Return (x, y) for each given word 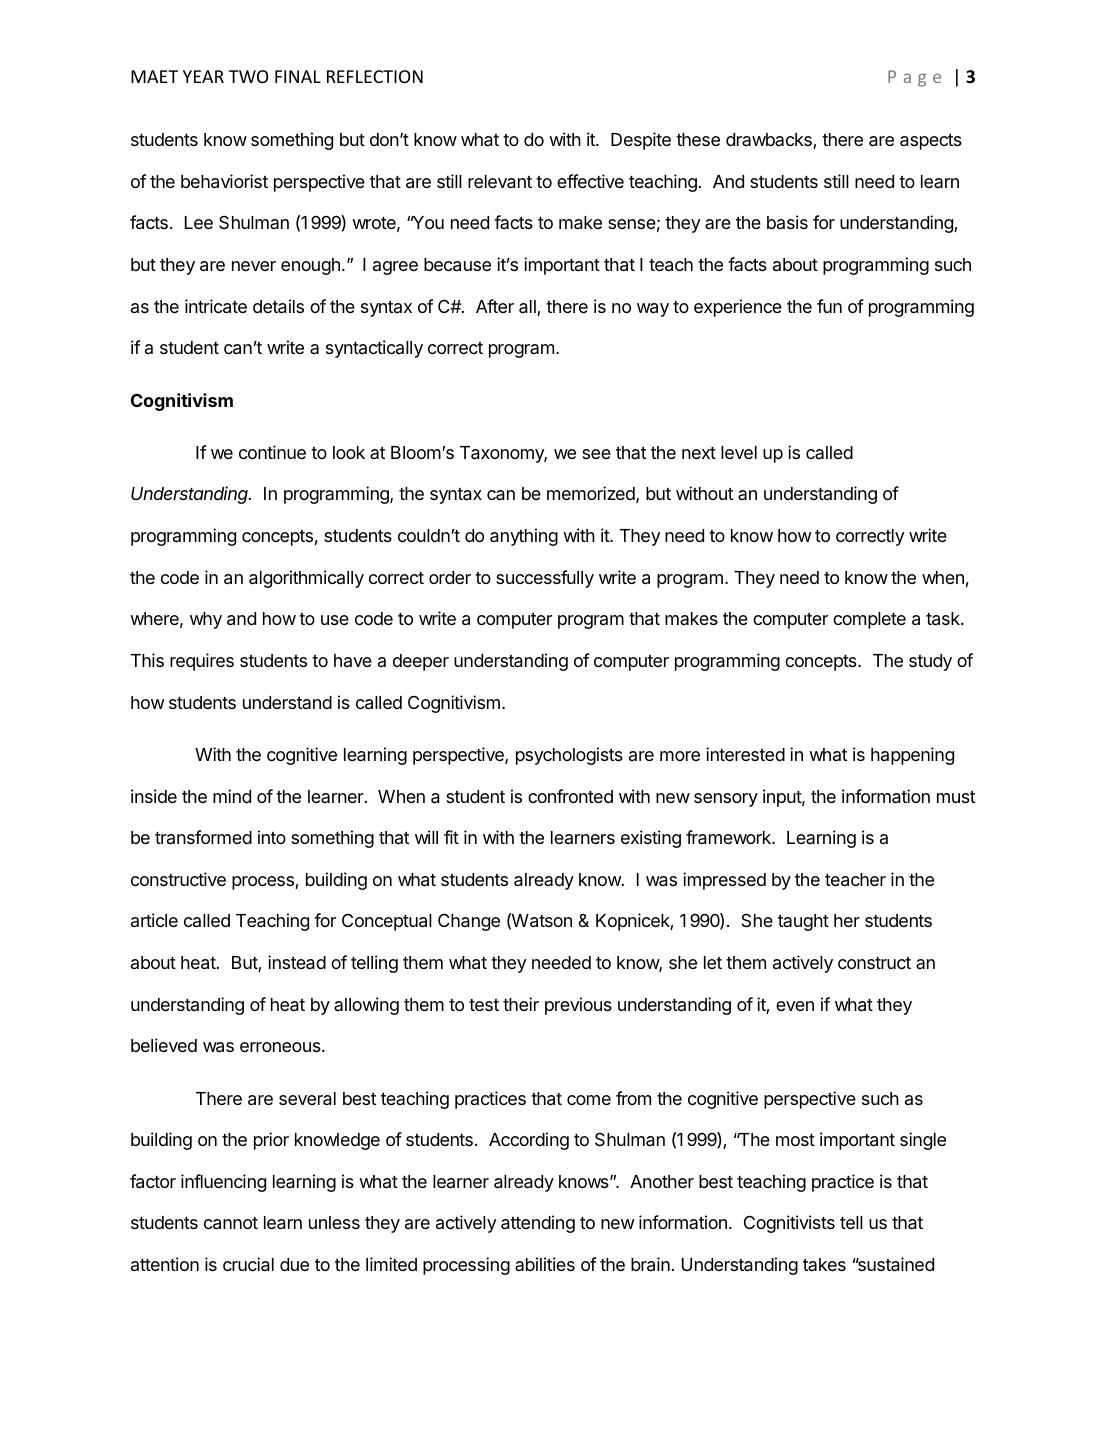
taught (803, 922)
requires (202, 662)
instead (297, 962)
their (521, 1004)
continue (272, 452)
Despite (641, 141)
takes (824, 1264)
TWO (249, 76)
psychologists (569, 756)
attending (538, 1224)
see (596, 454)
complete (869, 620)
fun (829, 306)
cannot (231, 1223)
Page (914, 78)
